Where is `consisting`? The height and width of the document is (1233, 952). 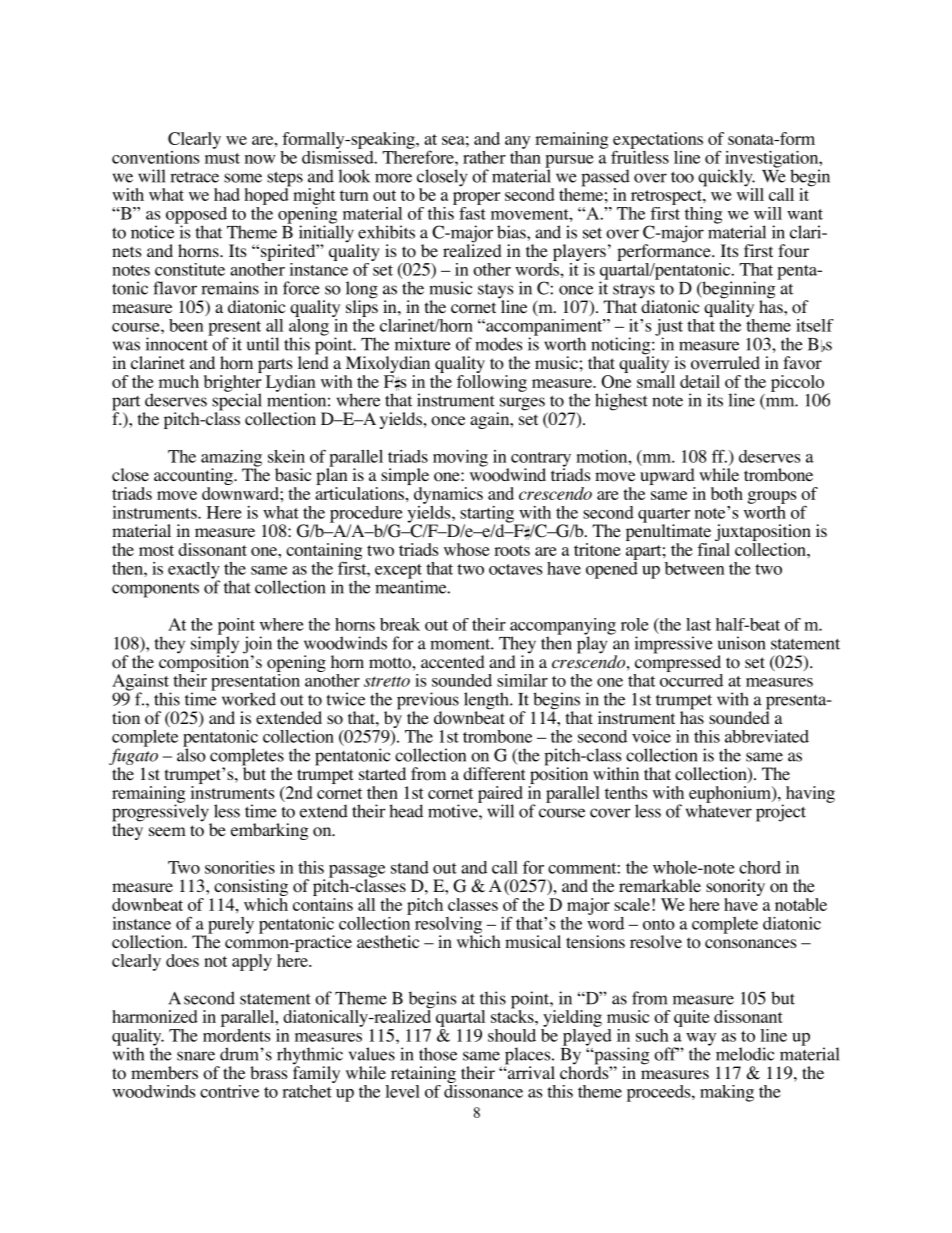 consisting is located at coordinates (250, 889).
